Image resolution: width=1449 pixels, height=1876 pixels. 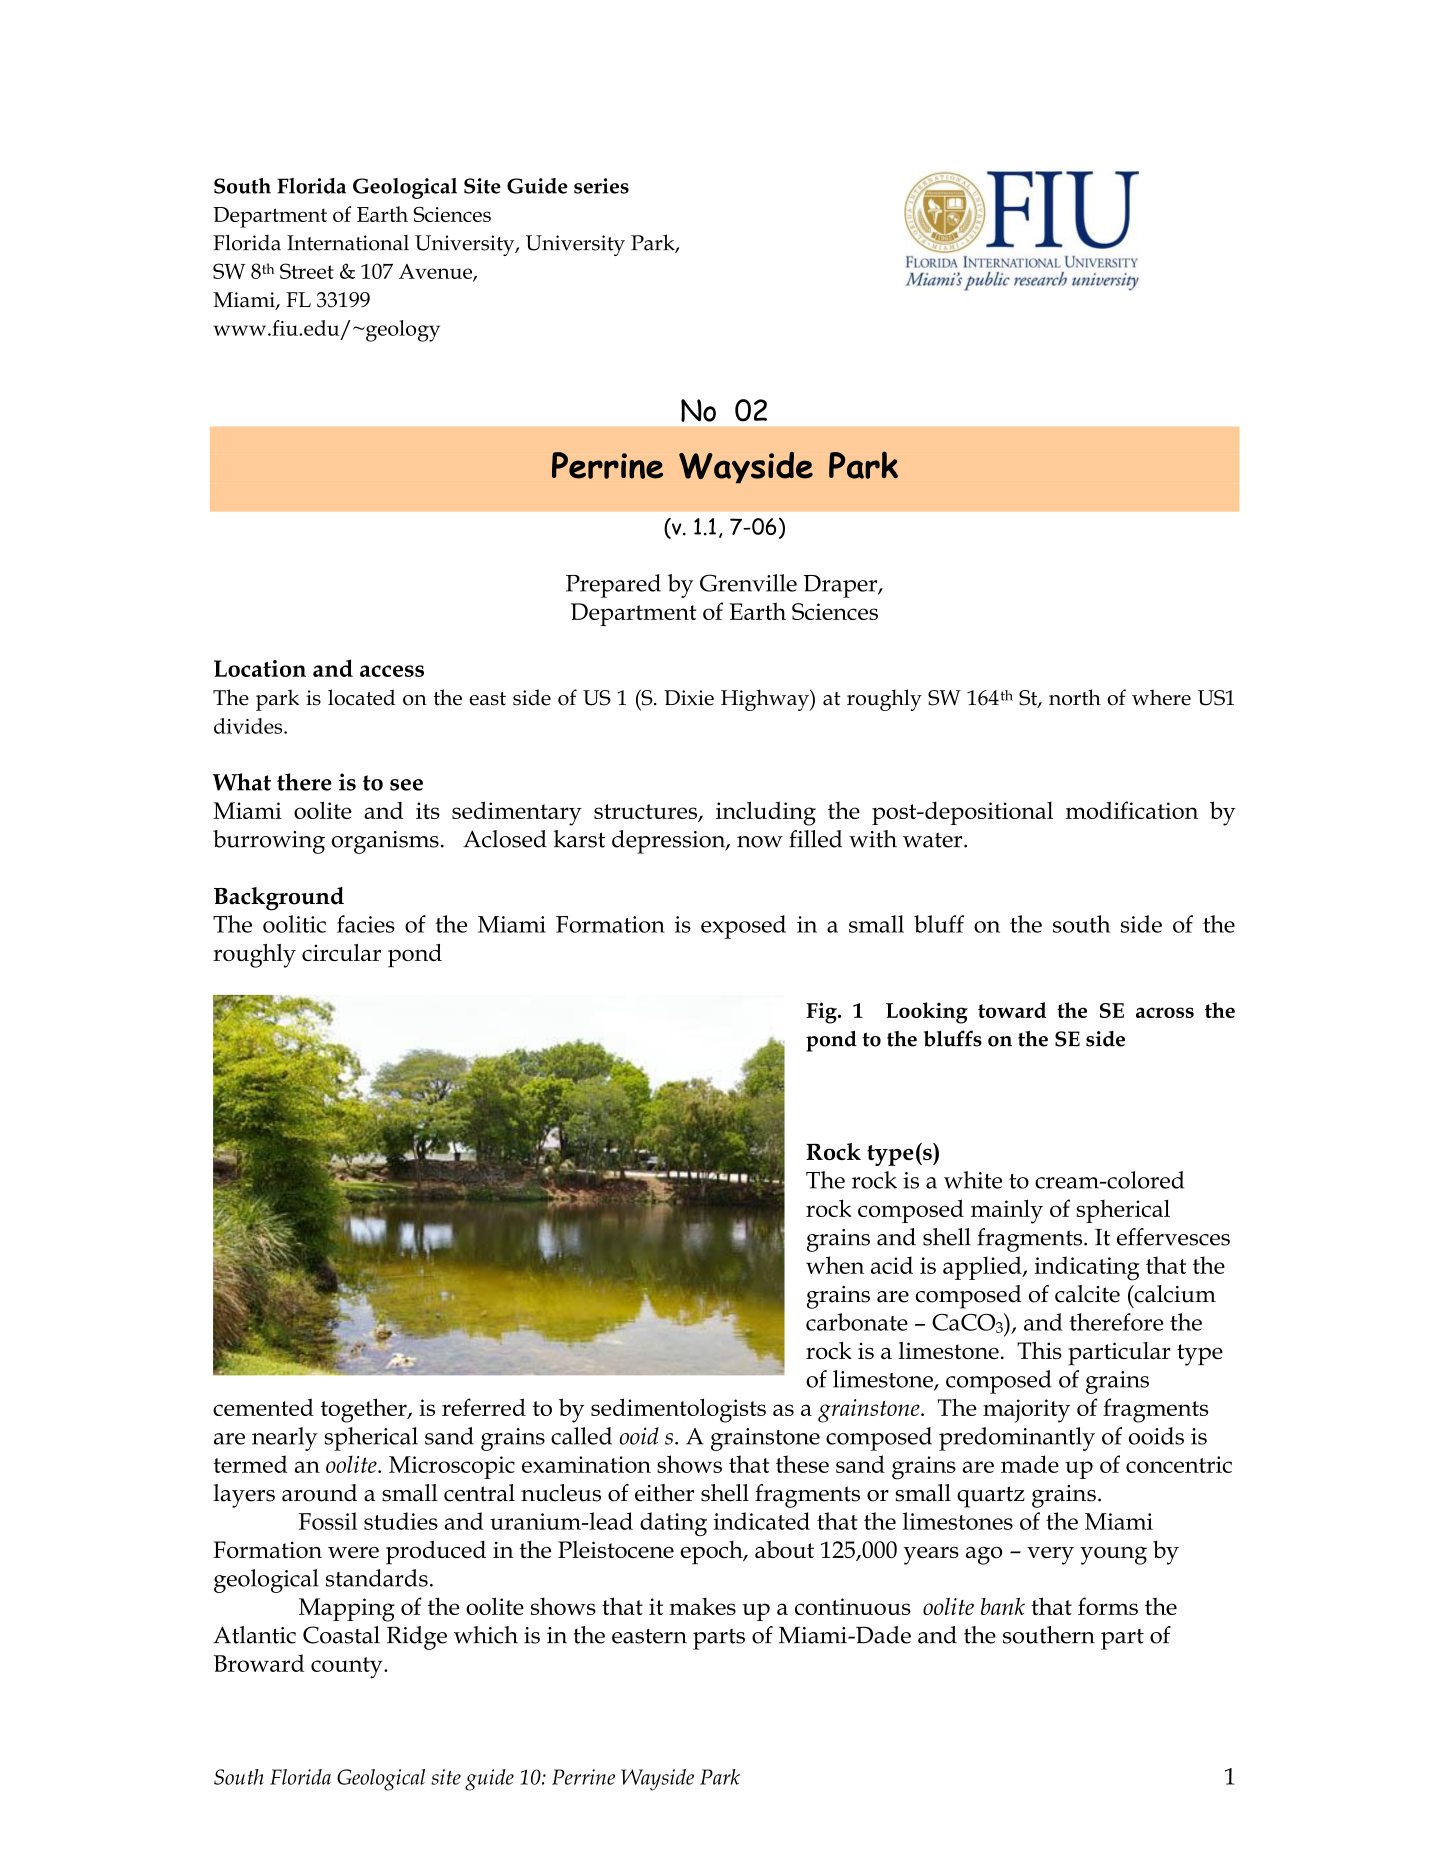 What do you see at coordinates (347, 1610) in the page?
I see `Mapping` at bounding box center [347, 1610].
